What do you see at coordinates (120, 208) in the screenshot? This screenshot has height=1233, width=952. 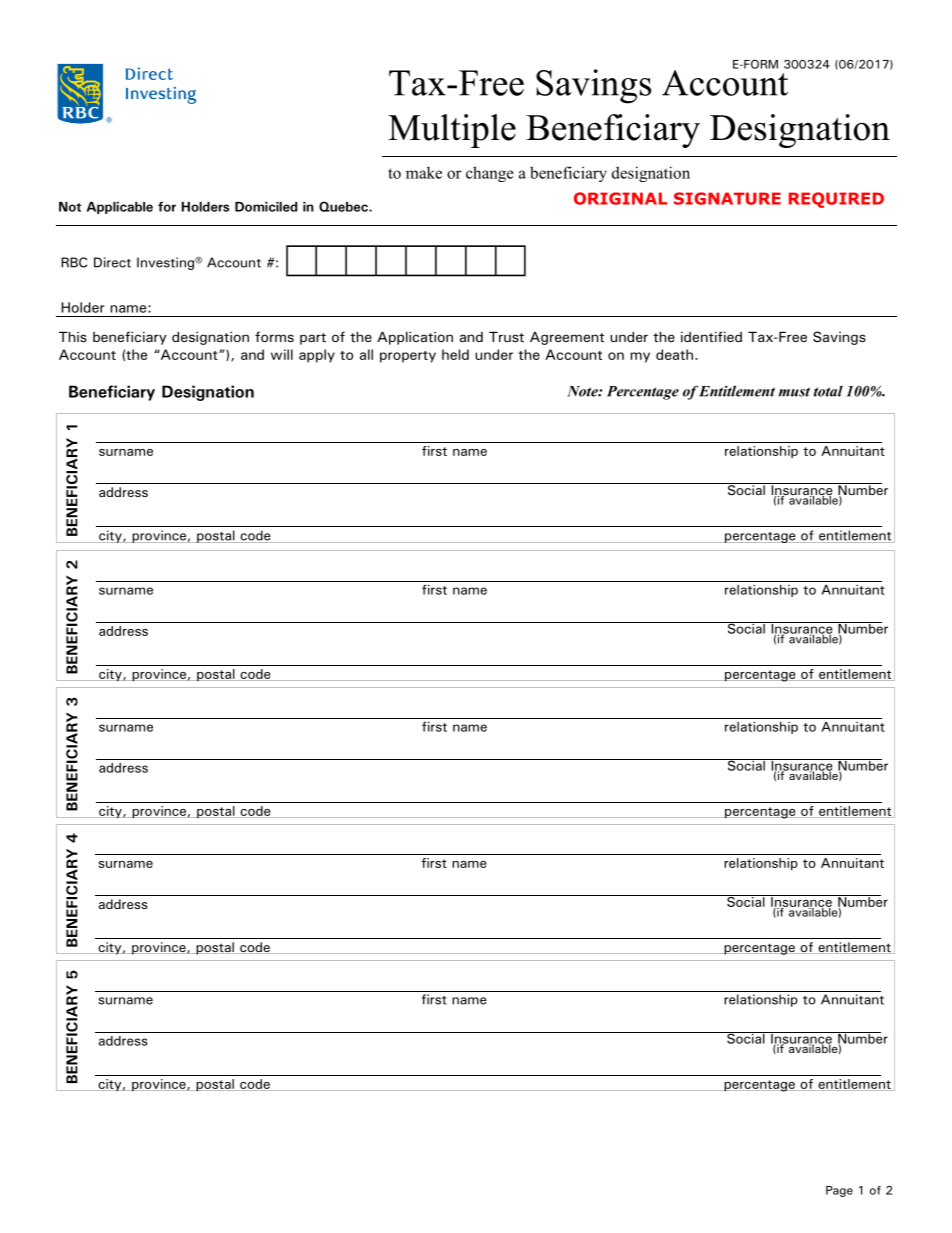 I see `Applicable` at bounding box center [120, 208].
